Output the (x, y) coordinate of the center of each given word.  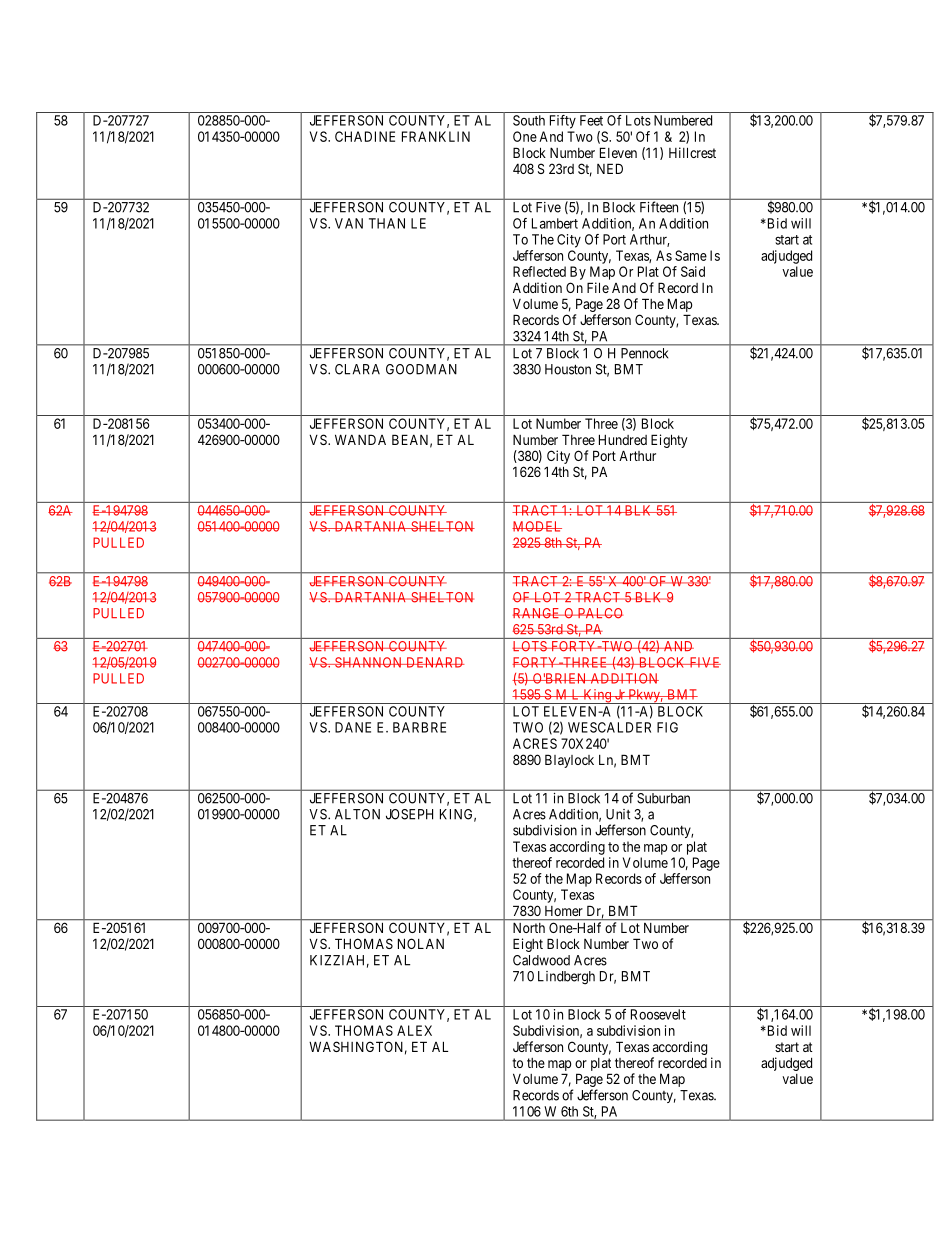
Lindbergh (566, 978)
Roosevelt (658, 1014)
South (529, 120)
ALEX (414, 1030)
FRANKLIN (436, 136)
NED (610, 168)
